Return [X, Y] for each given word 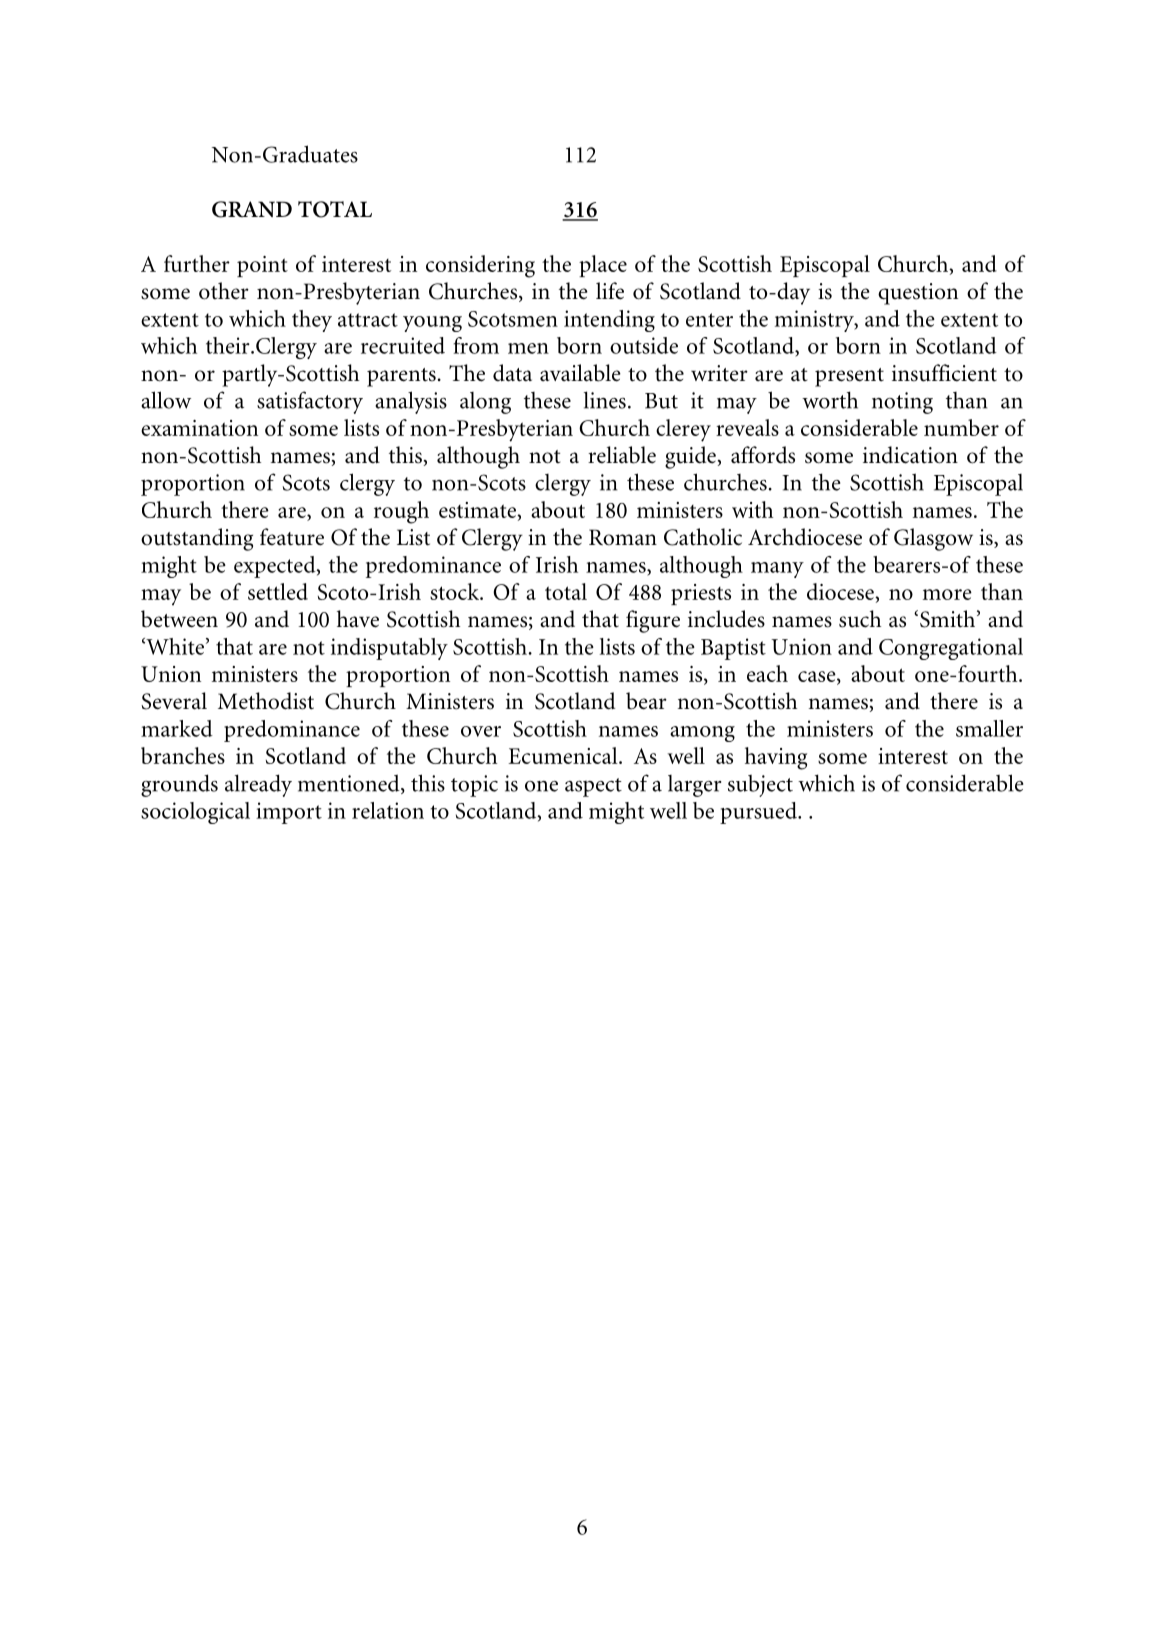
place [603, 266]
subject [760, 786]
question [918, 294]
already [258, 785]
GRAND [252, 209]
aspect [593, 787]
